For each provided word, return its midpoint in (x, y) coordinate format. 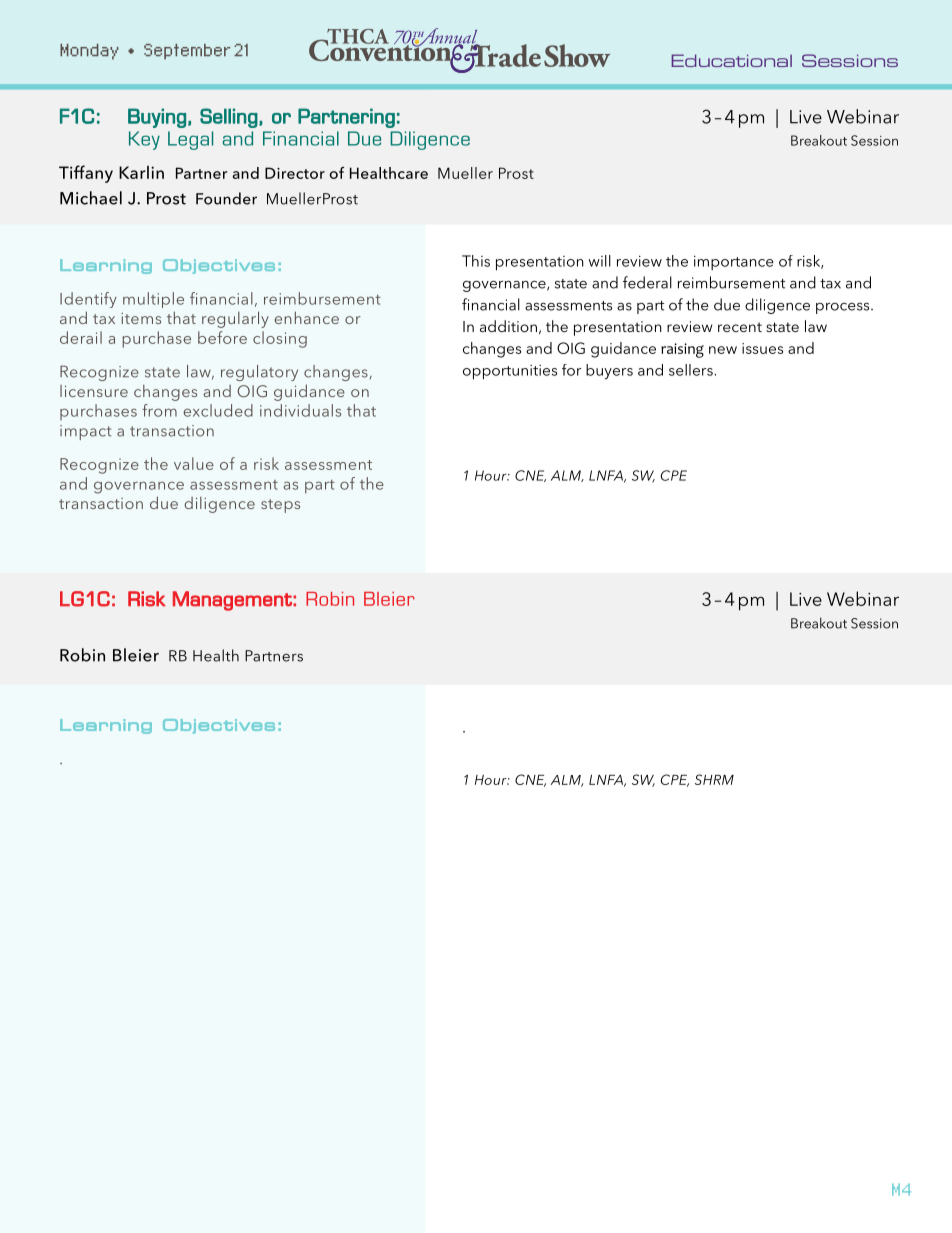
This (476, 261)
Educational (731, 60)
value (194, 463)
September (187, 52)
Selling (229, 118)
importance (734, 262)
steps (280, 506)
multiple (153, 300)
